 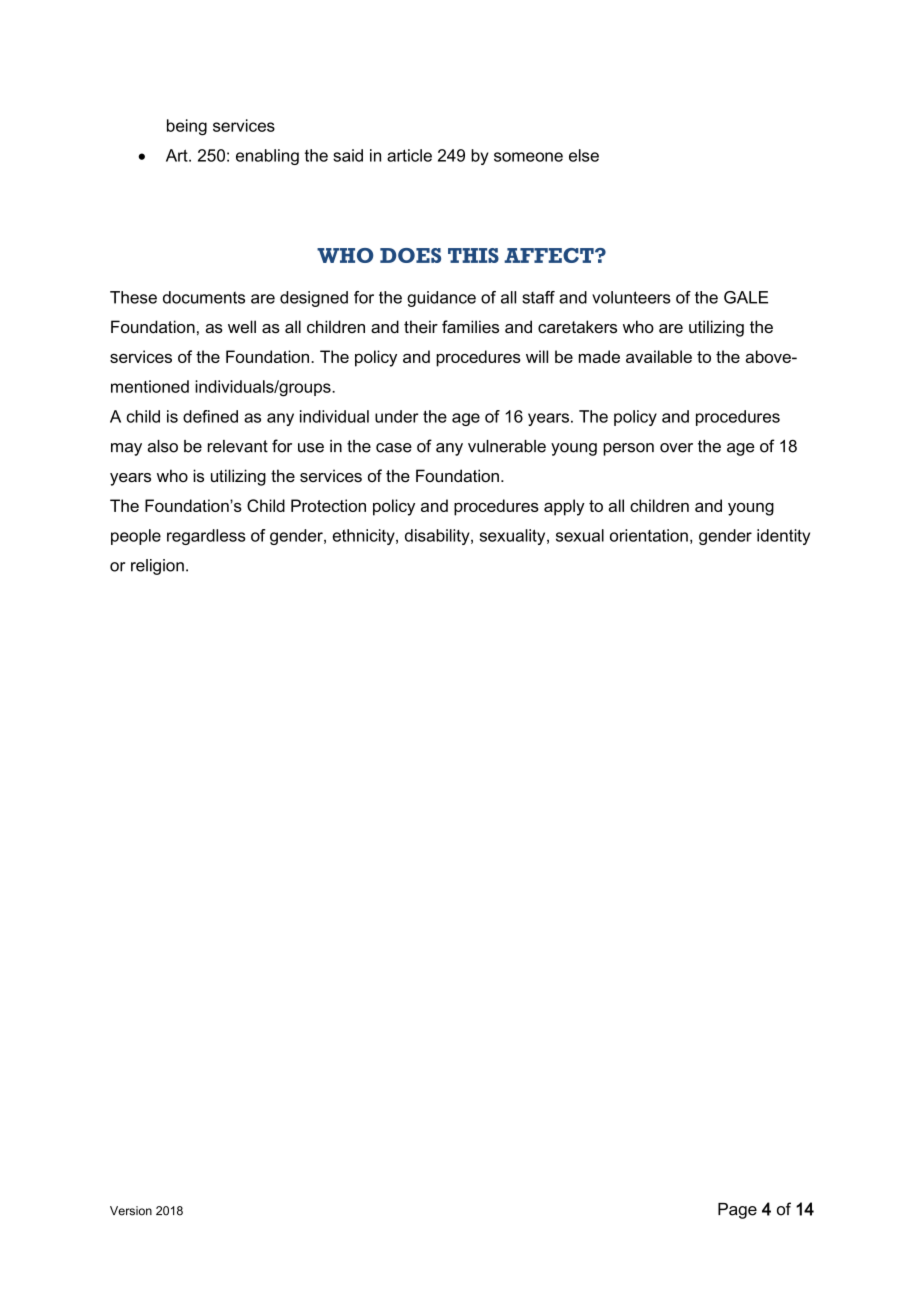 What do you see at coordinates (584, 155) in the screenshot?
I see `else` at bounding box center [584, 155].
